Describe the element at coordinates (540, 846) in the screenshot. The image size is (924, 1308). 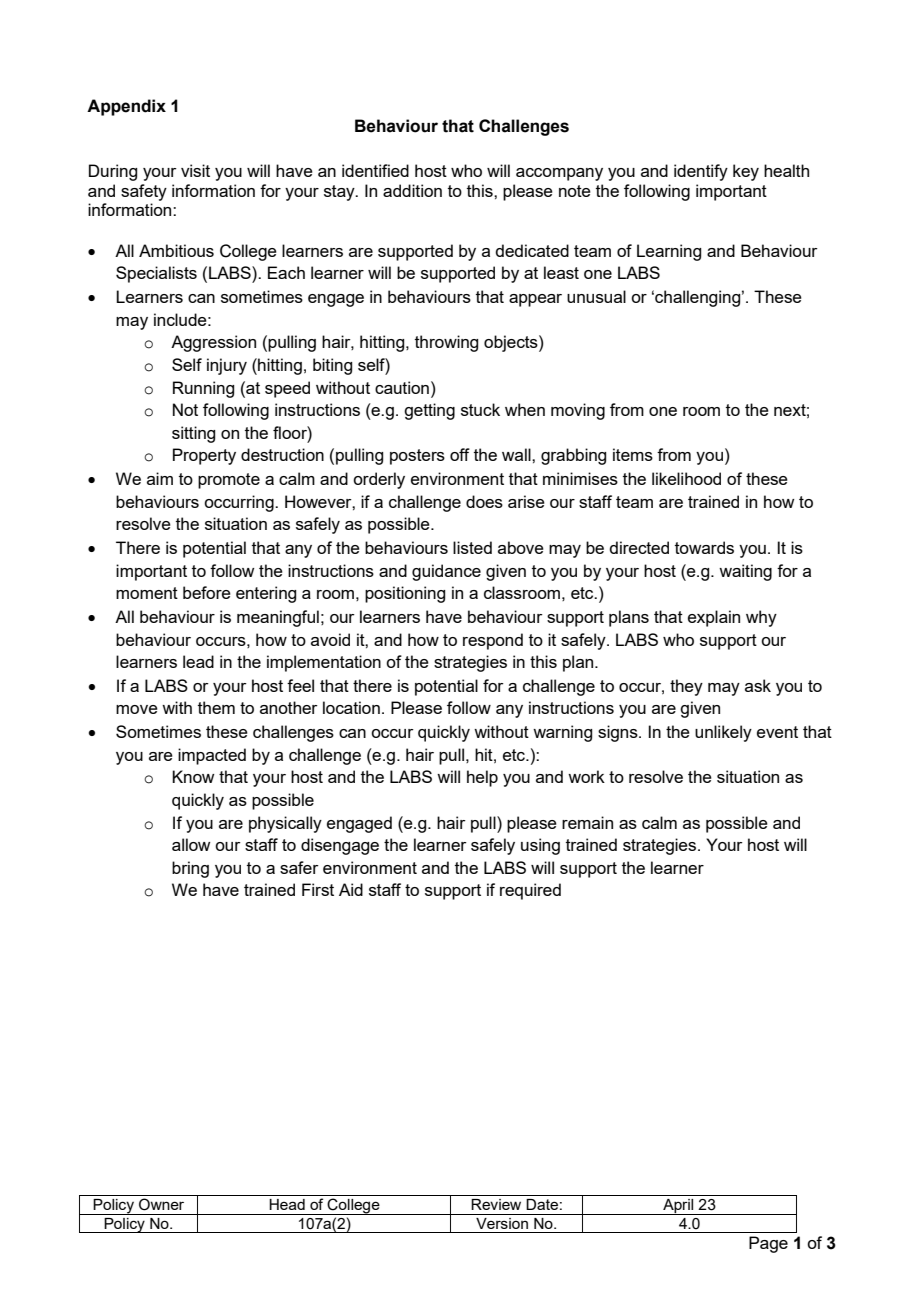
I see `using` at that location.
